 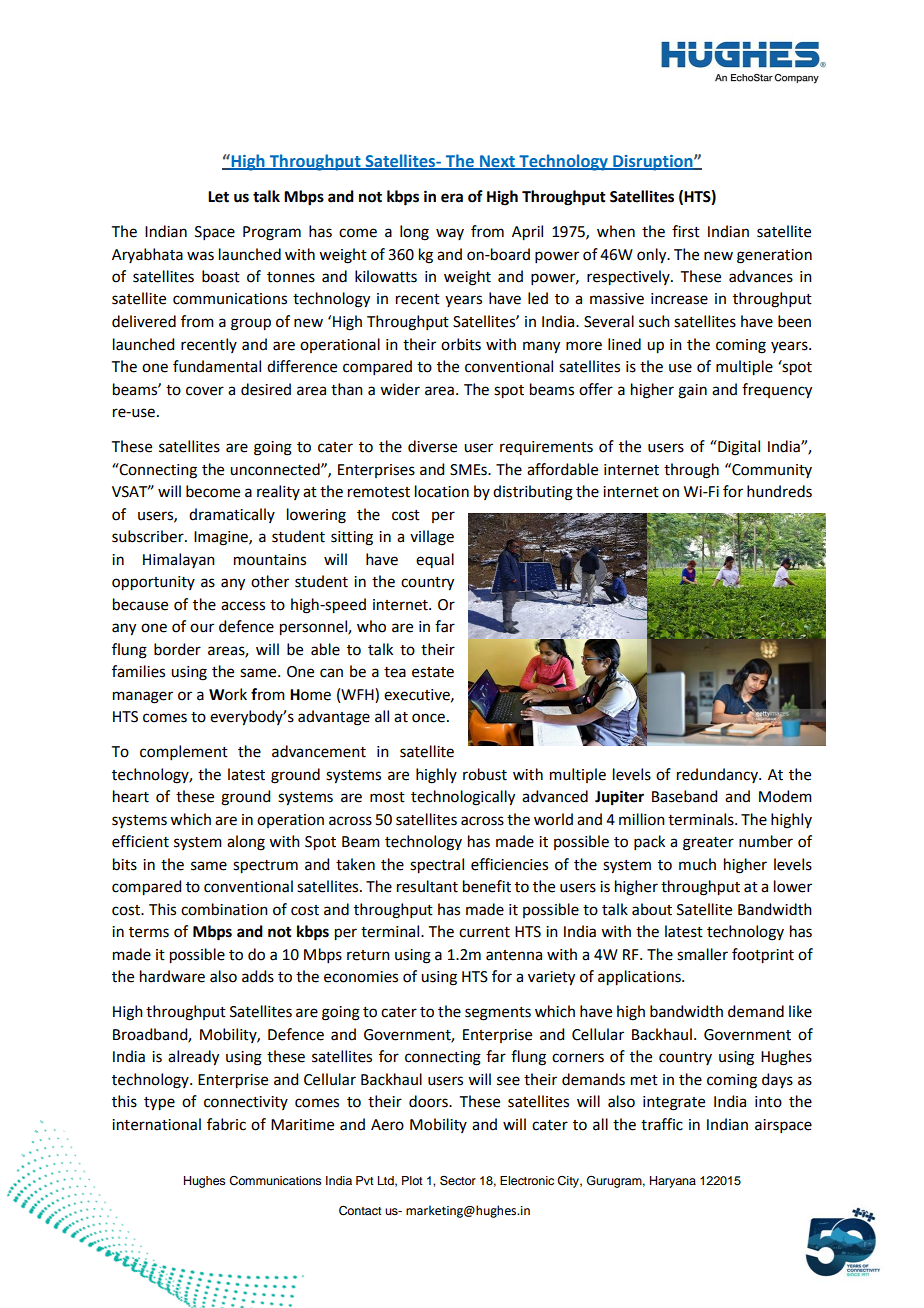 I want to click on first, so click(x=686, y=231).
